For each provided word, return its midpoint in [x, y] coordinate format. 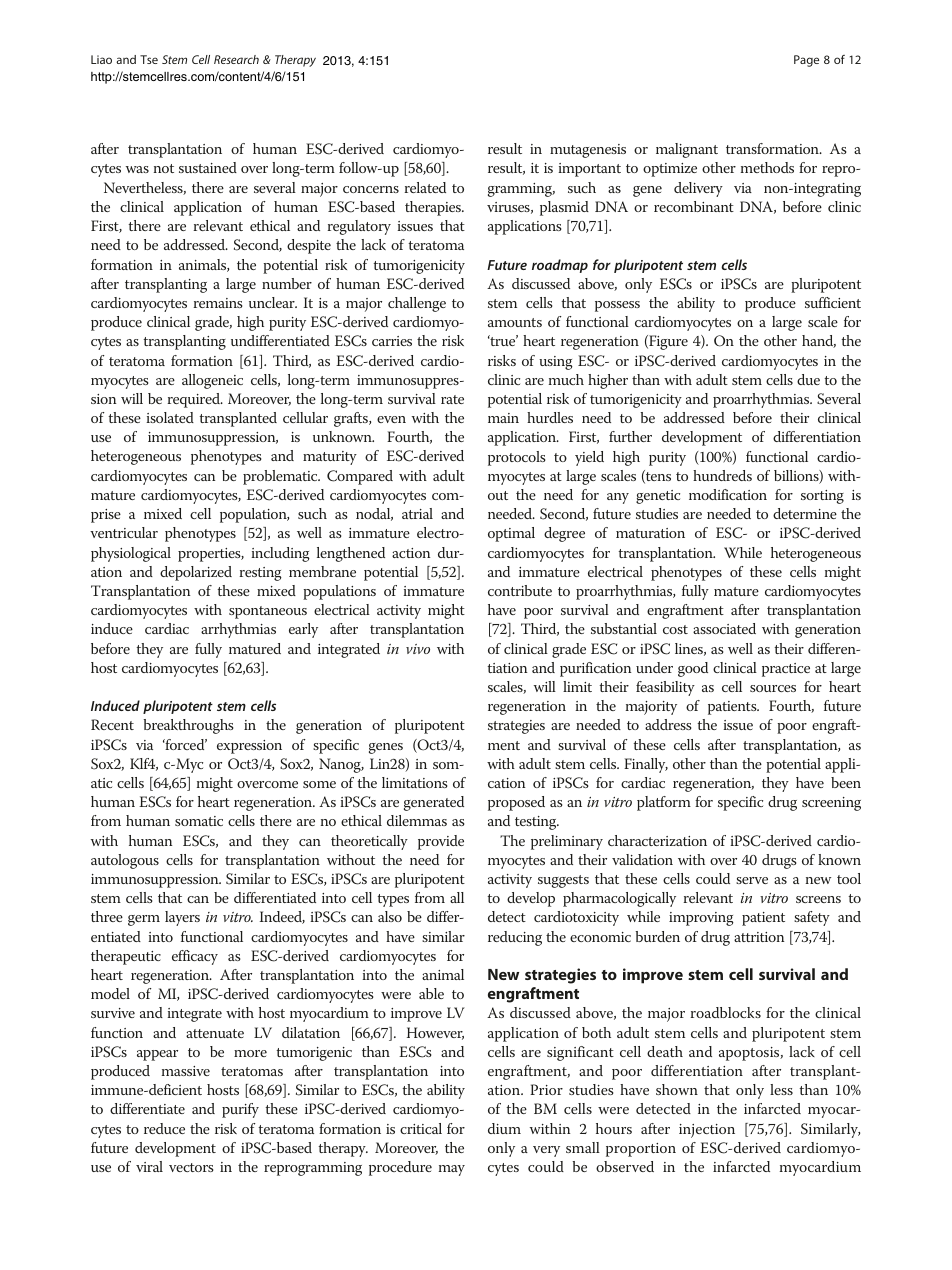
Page [806, 61]
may [452, 1170]
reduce [164, 1128]
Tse [149, 59]
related [425, 187]
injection [707, 1131]
